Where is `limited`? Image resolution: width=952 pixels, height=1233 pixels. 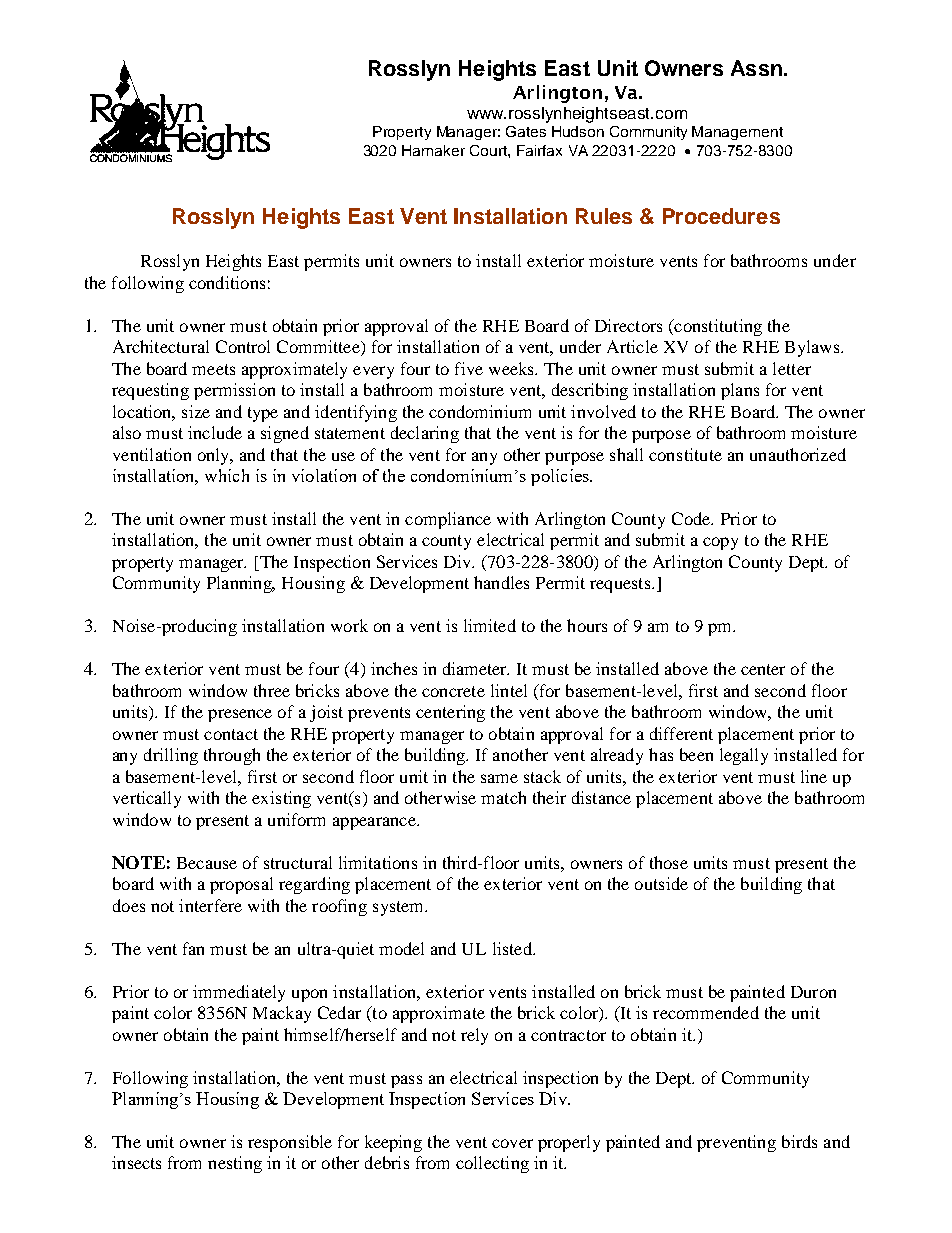
limited is located at coordinates (490, 625).
